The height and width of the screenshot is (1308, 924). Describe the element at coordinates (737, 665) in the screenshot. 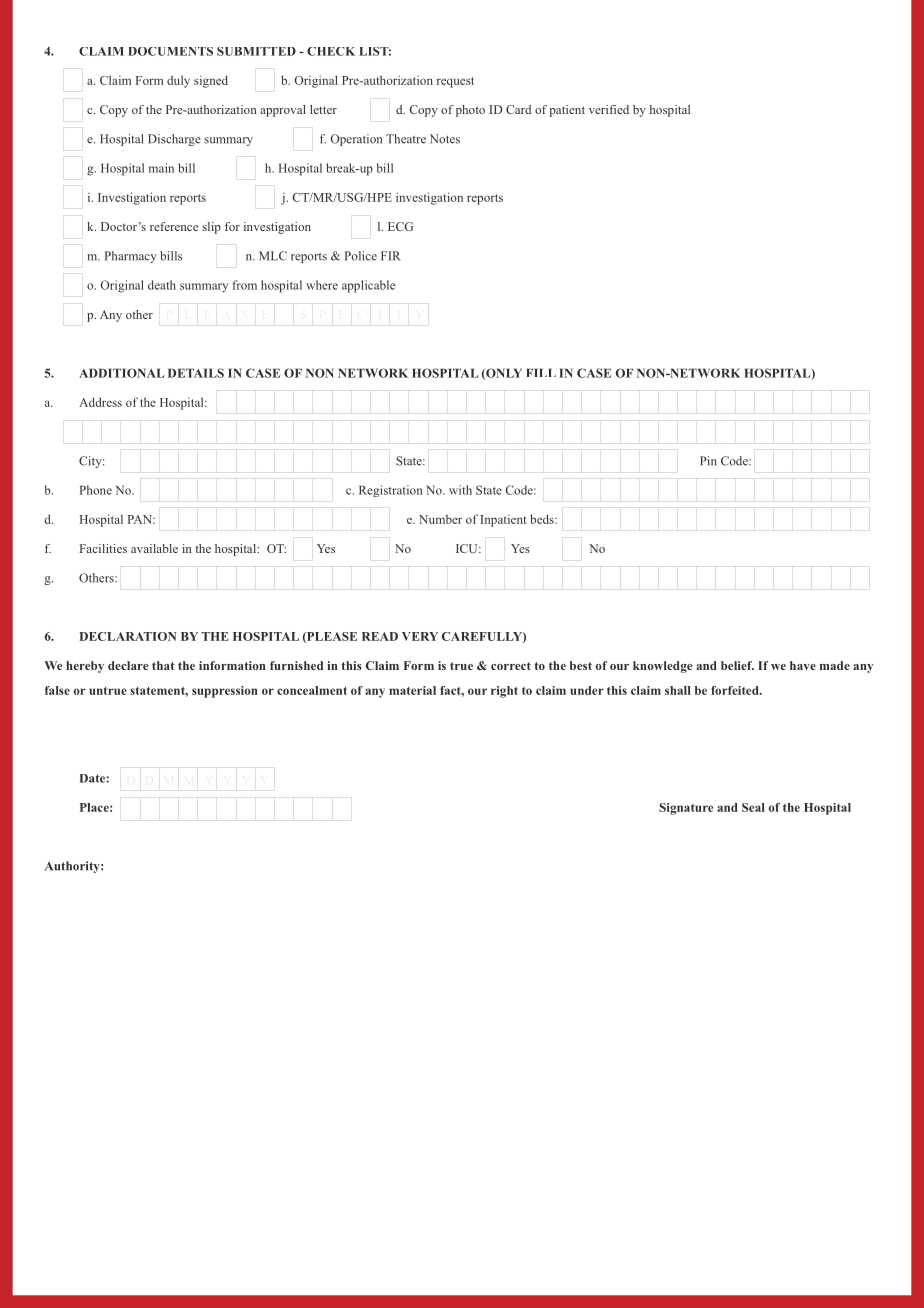

I see `belief` at that location.
